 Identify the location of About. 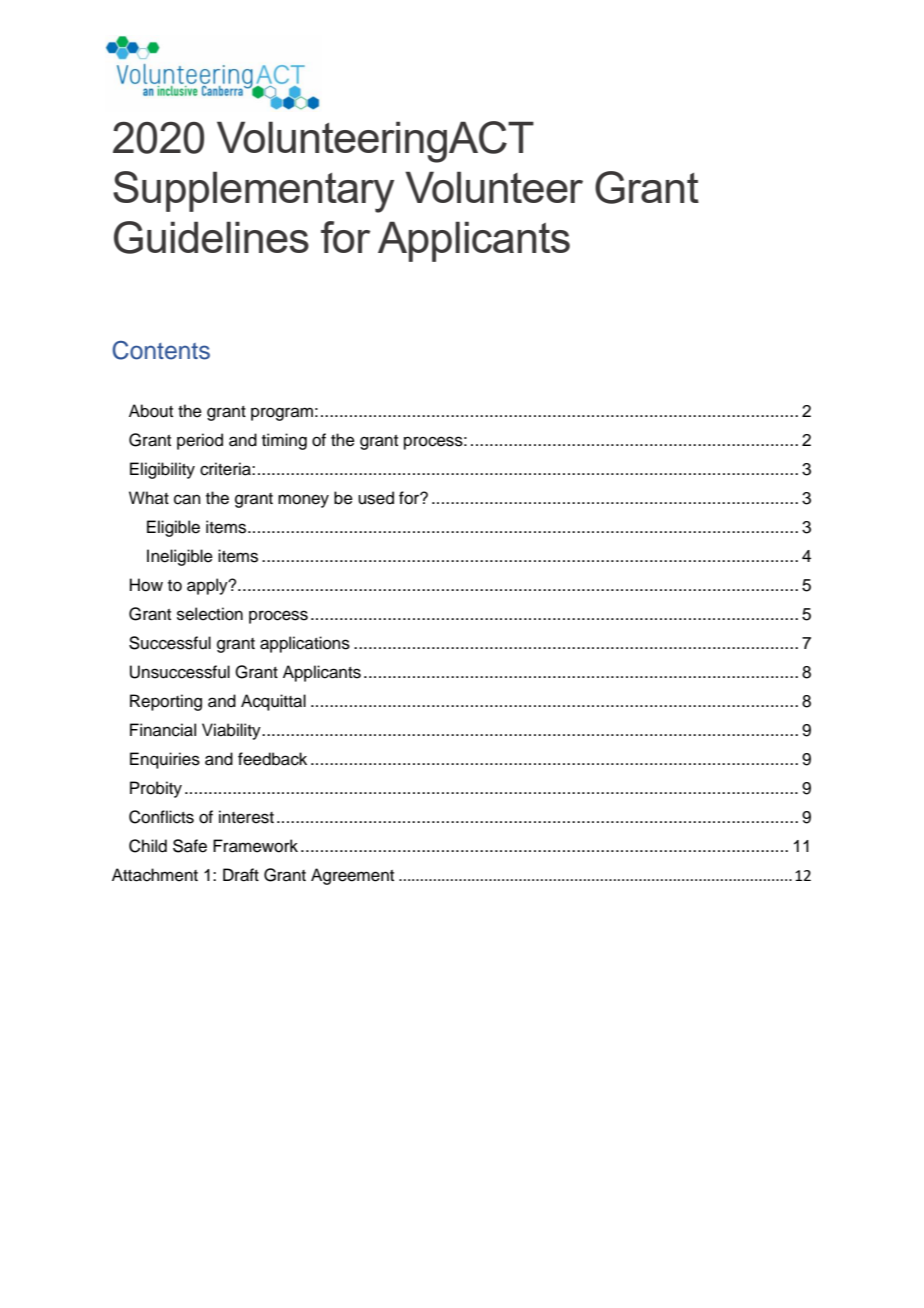
(151, 411).
